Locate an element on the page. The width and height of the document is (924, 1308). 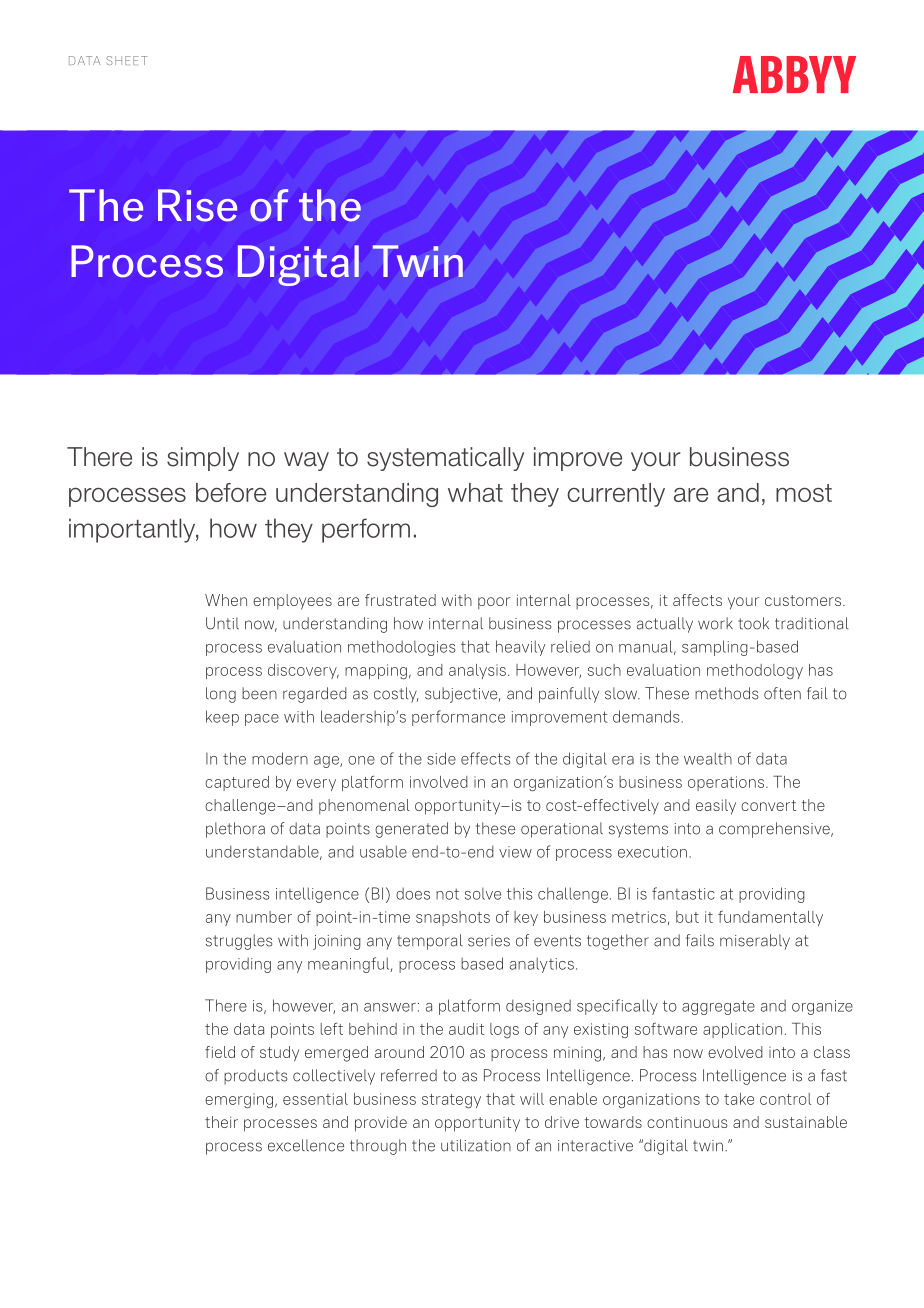
will is located at coordinates (532, 1099).
